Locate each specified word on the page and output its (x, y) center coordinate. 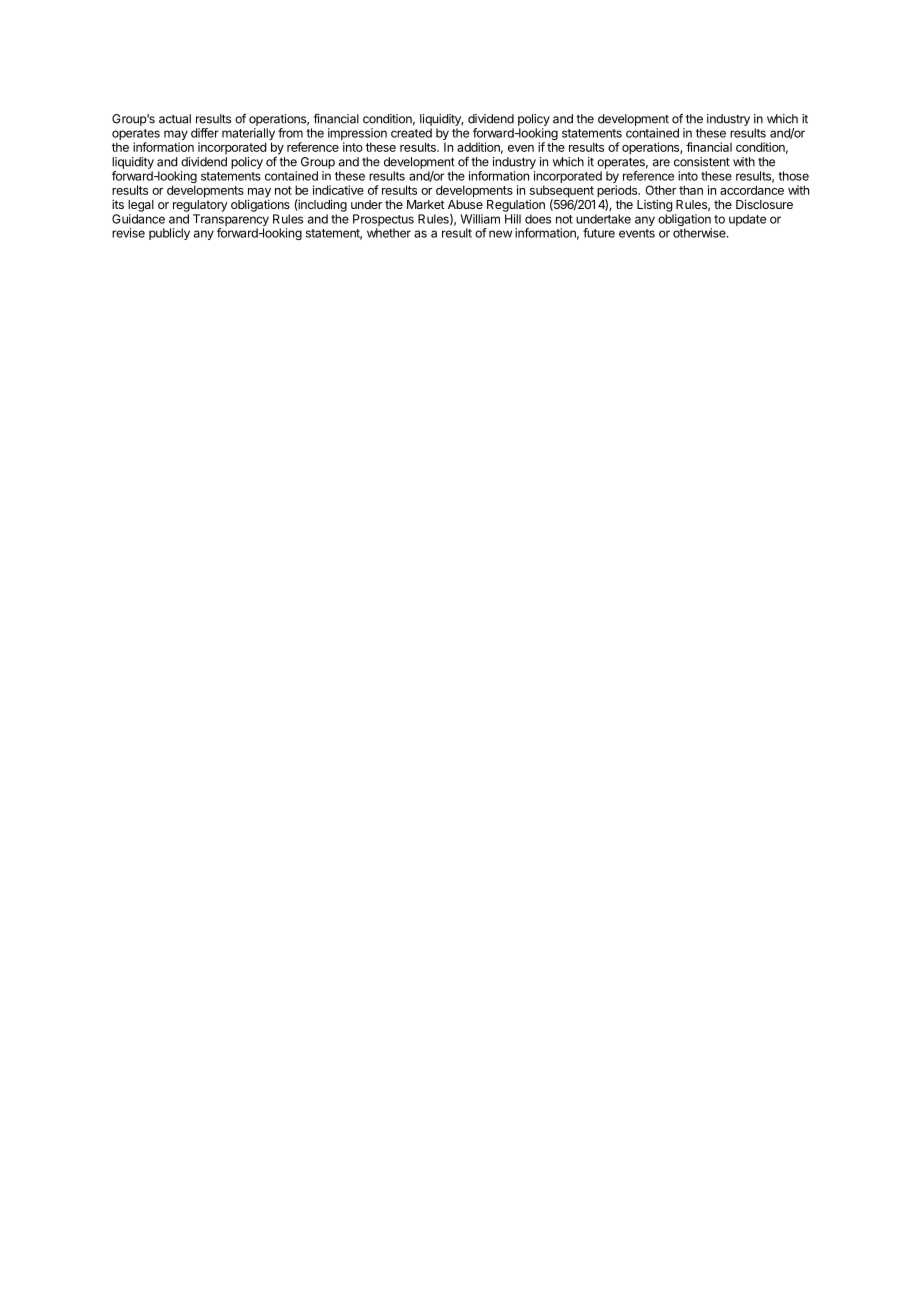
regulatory (200, 206)
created (411, 133)
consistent (702, 162)
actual (175, 119)
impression (357, 135)
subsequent (562, 192)
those (793, 176)
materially (248, 135)
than (691, 190)
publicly (169, 234)
